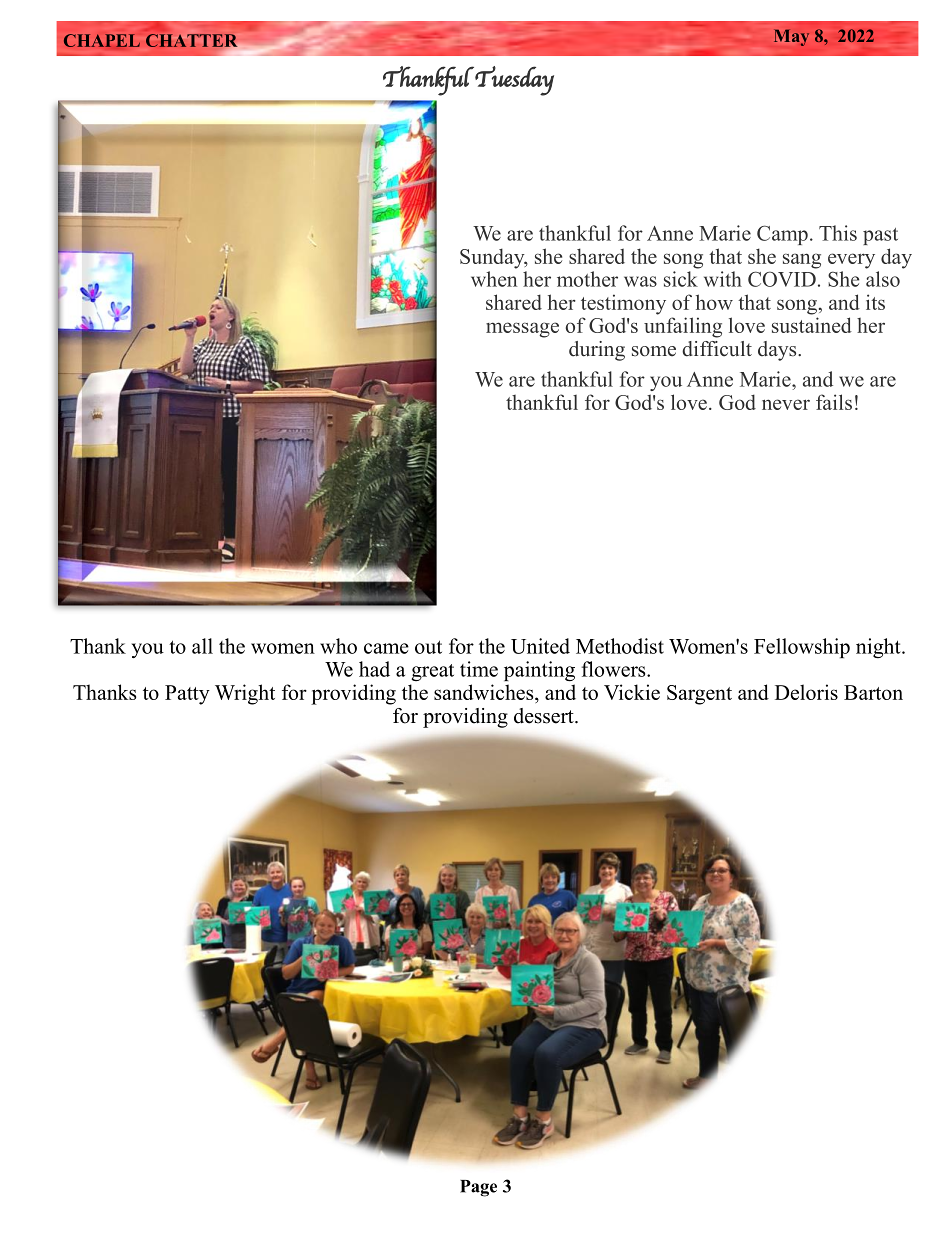  Describe the element at coordinates (494, 279) in the screenshot. I see `when` at that location.
